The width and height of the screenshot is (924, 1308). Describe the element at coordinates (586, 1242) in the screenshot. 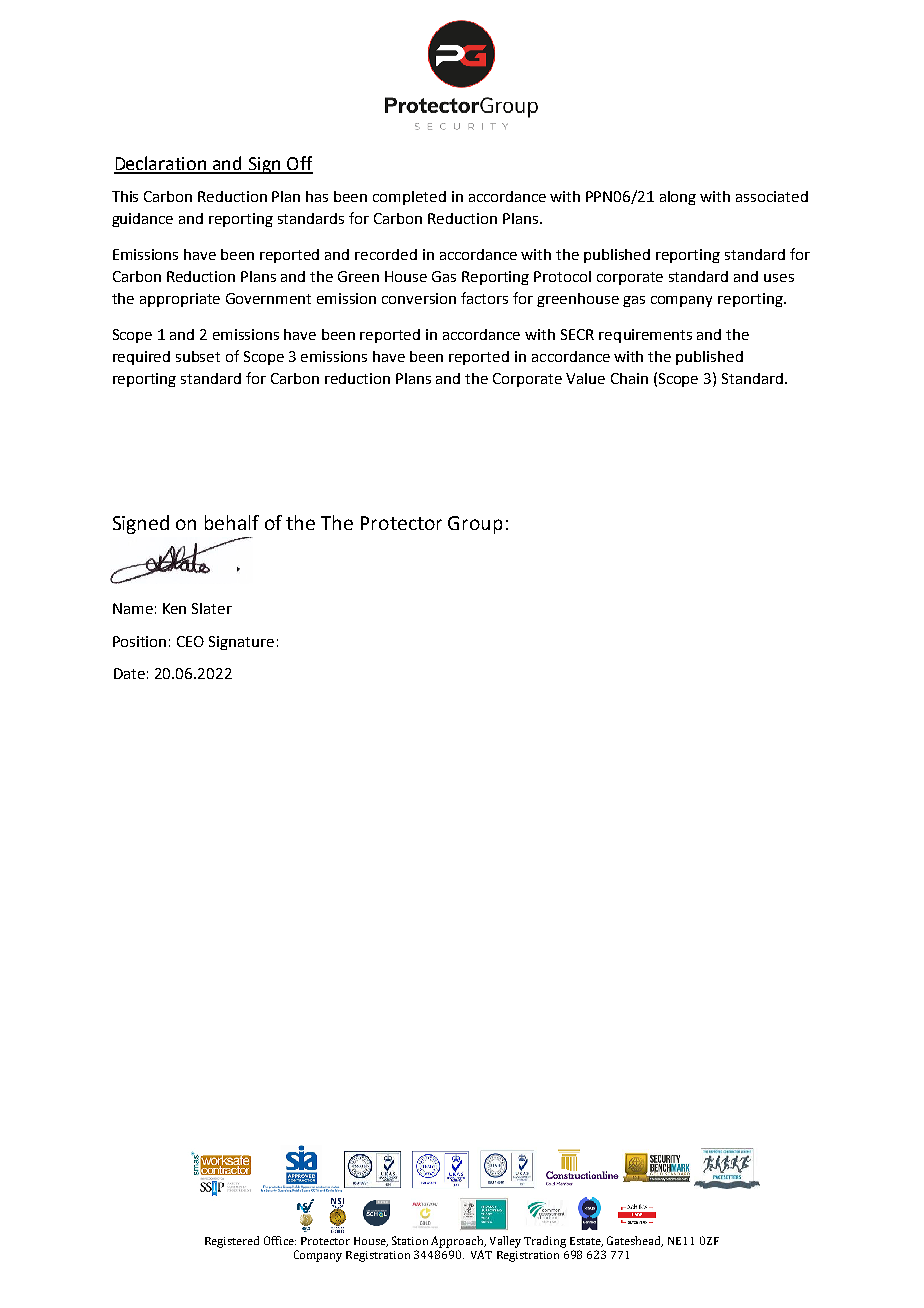

I see `Estate` at that location.
